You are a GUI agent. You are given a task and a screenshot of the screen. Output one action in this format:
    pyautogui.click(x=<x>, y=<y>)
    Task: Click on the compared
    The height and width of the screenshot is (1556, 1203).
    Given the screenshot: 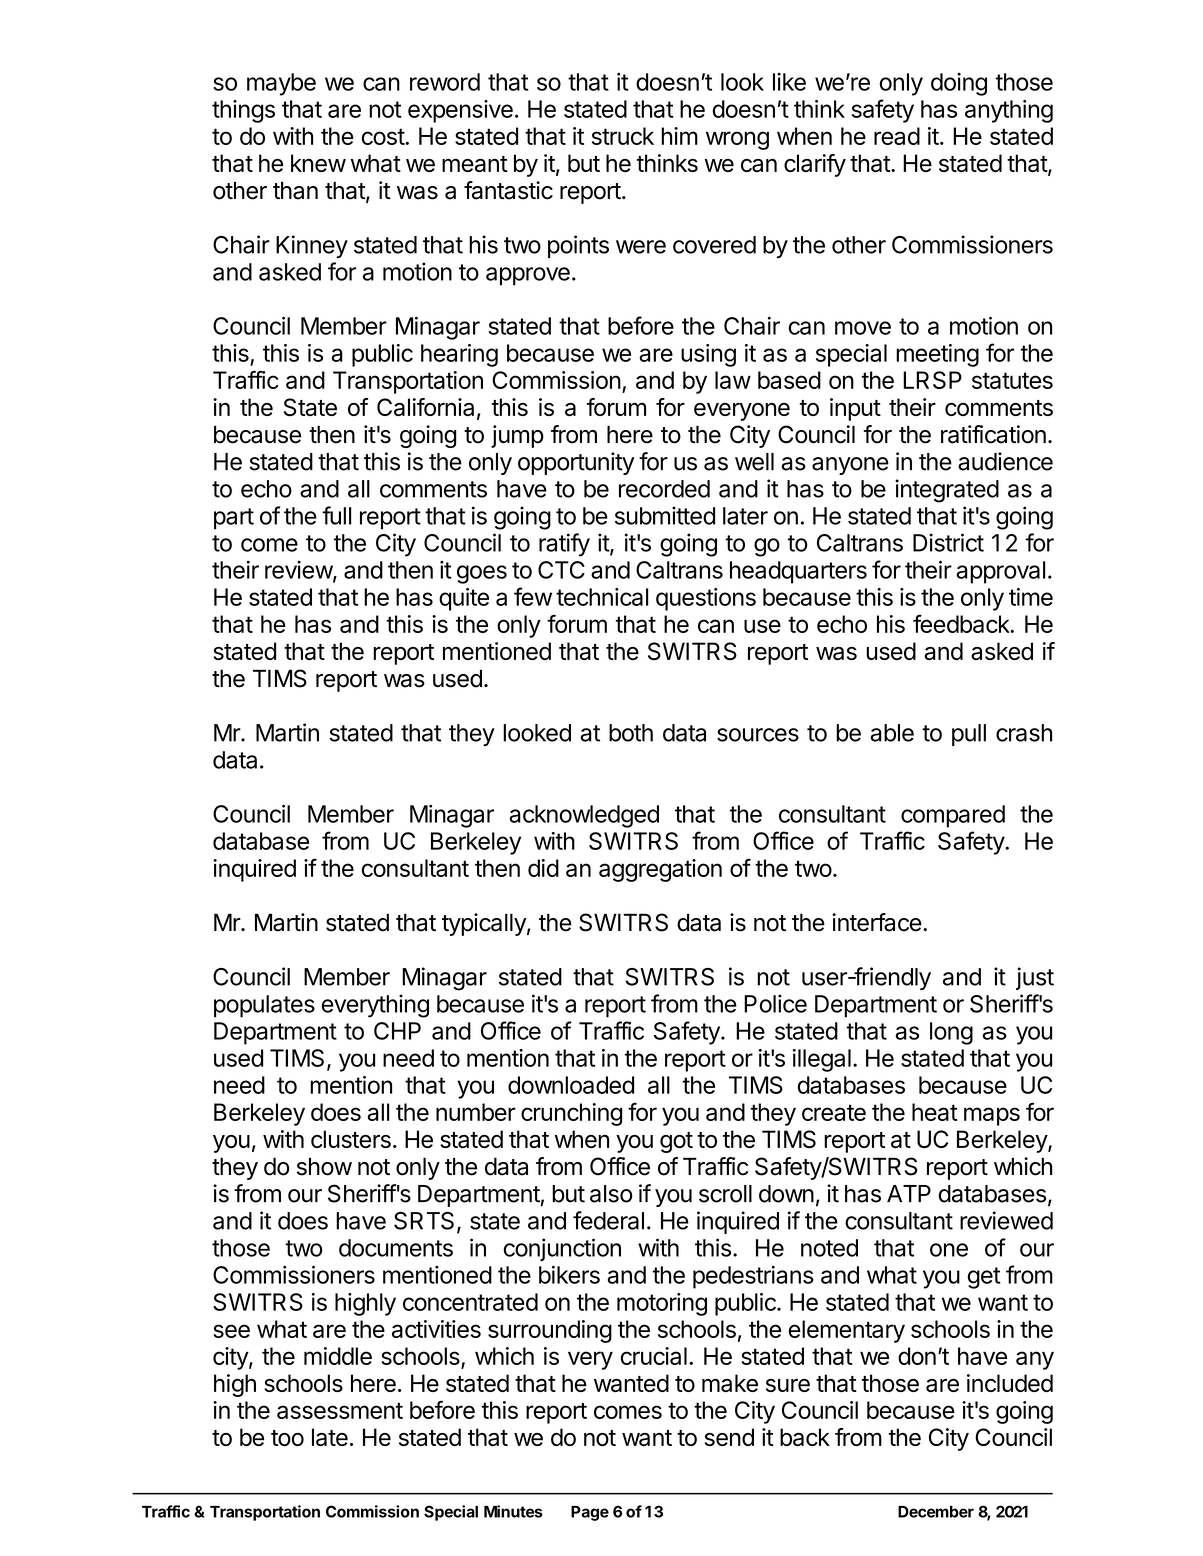 What is the action you would take?
    pyautogui.click(x=953, y=816)
